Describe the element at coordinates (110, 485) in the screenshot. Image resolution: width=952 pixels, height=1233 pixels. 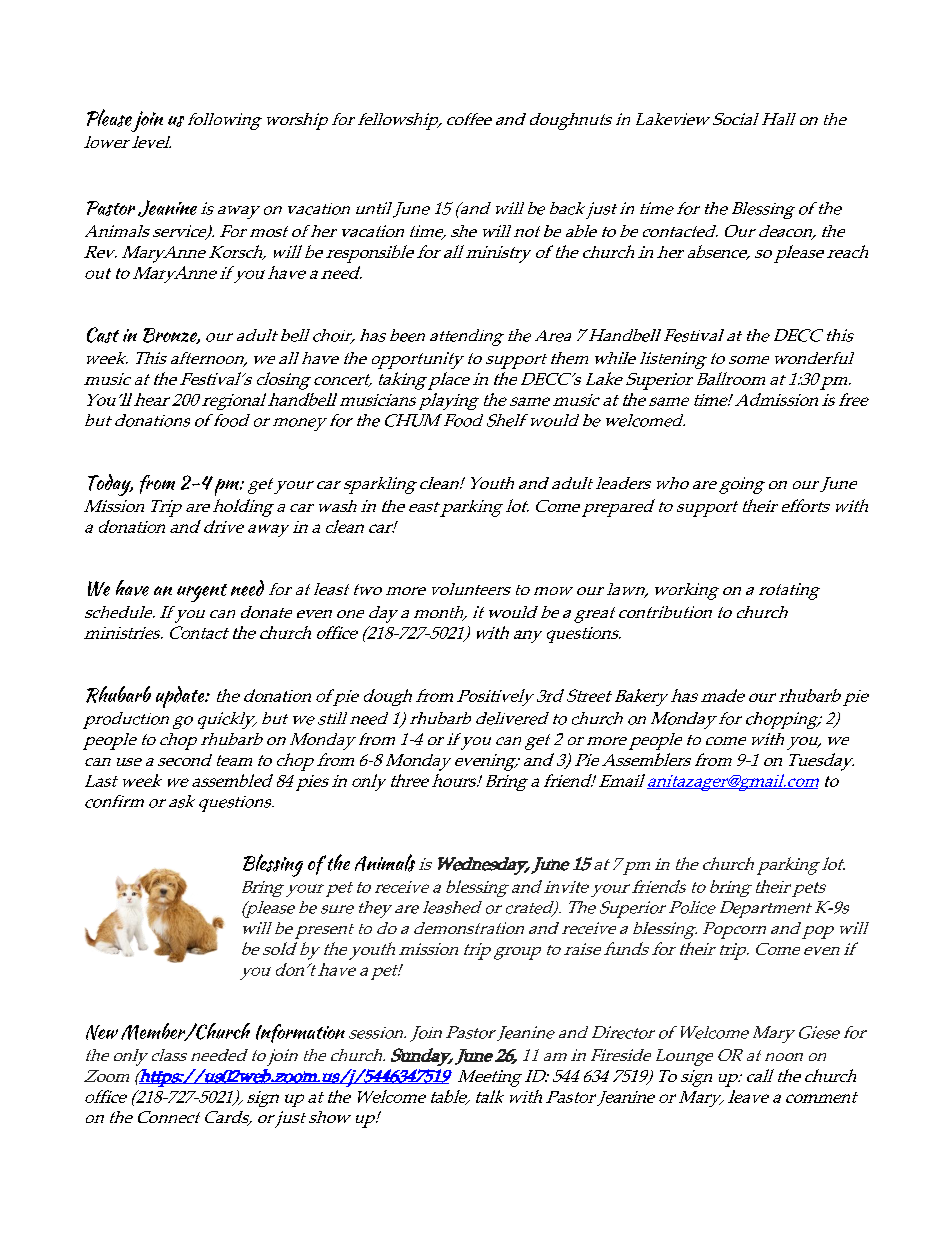
I see `Today` at that location.
